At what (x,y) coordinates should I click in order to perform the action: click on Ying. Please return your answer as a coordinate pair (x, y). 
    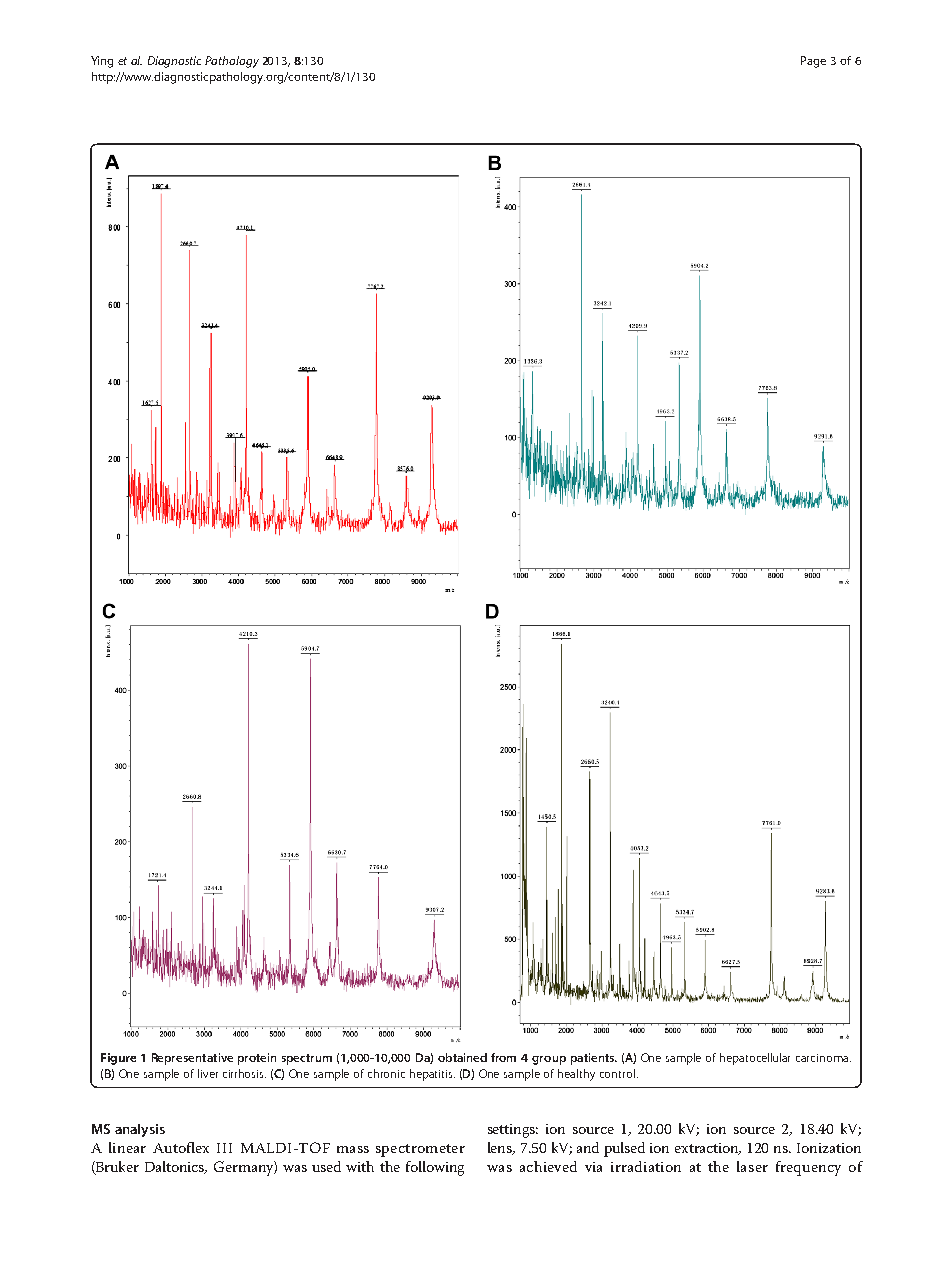
    Looking at the image, I should click on (102, 62).
